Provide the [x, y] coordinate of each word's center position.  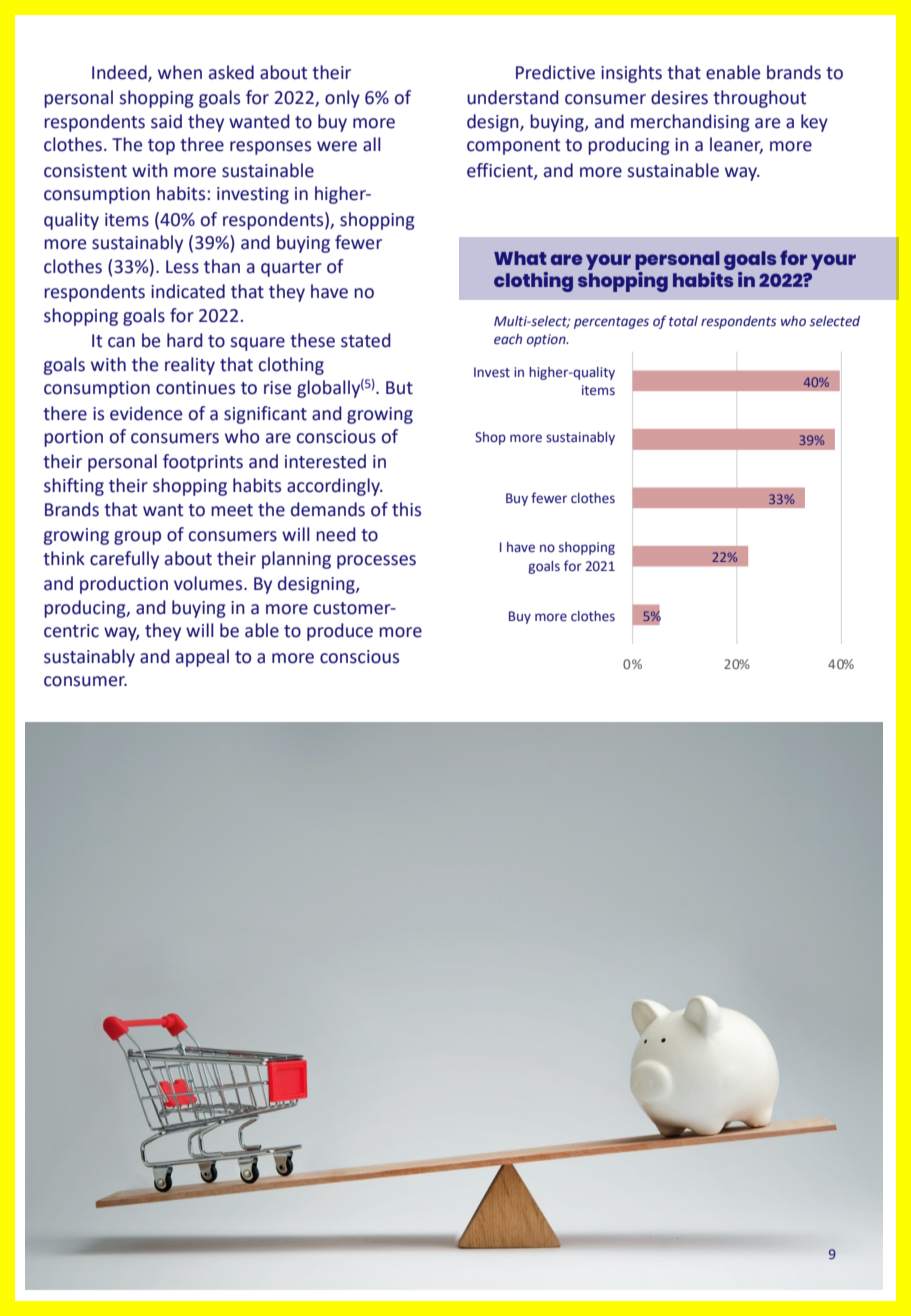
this [406, 509]
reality [190, 366]
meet [232, 510]
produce [340, 632]
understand [513, 97]
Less [182, 267]
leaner [736, 145]
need [336, 534]
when [180, 72]
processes [376, 562]
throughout [759, 99]
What [520, 258]
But [399, 388]
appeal [202, 658]
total [683, 321]
